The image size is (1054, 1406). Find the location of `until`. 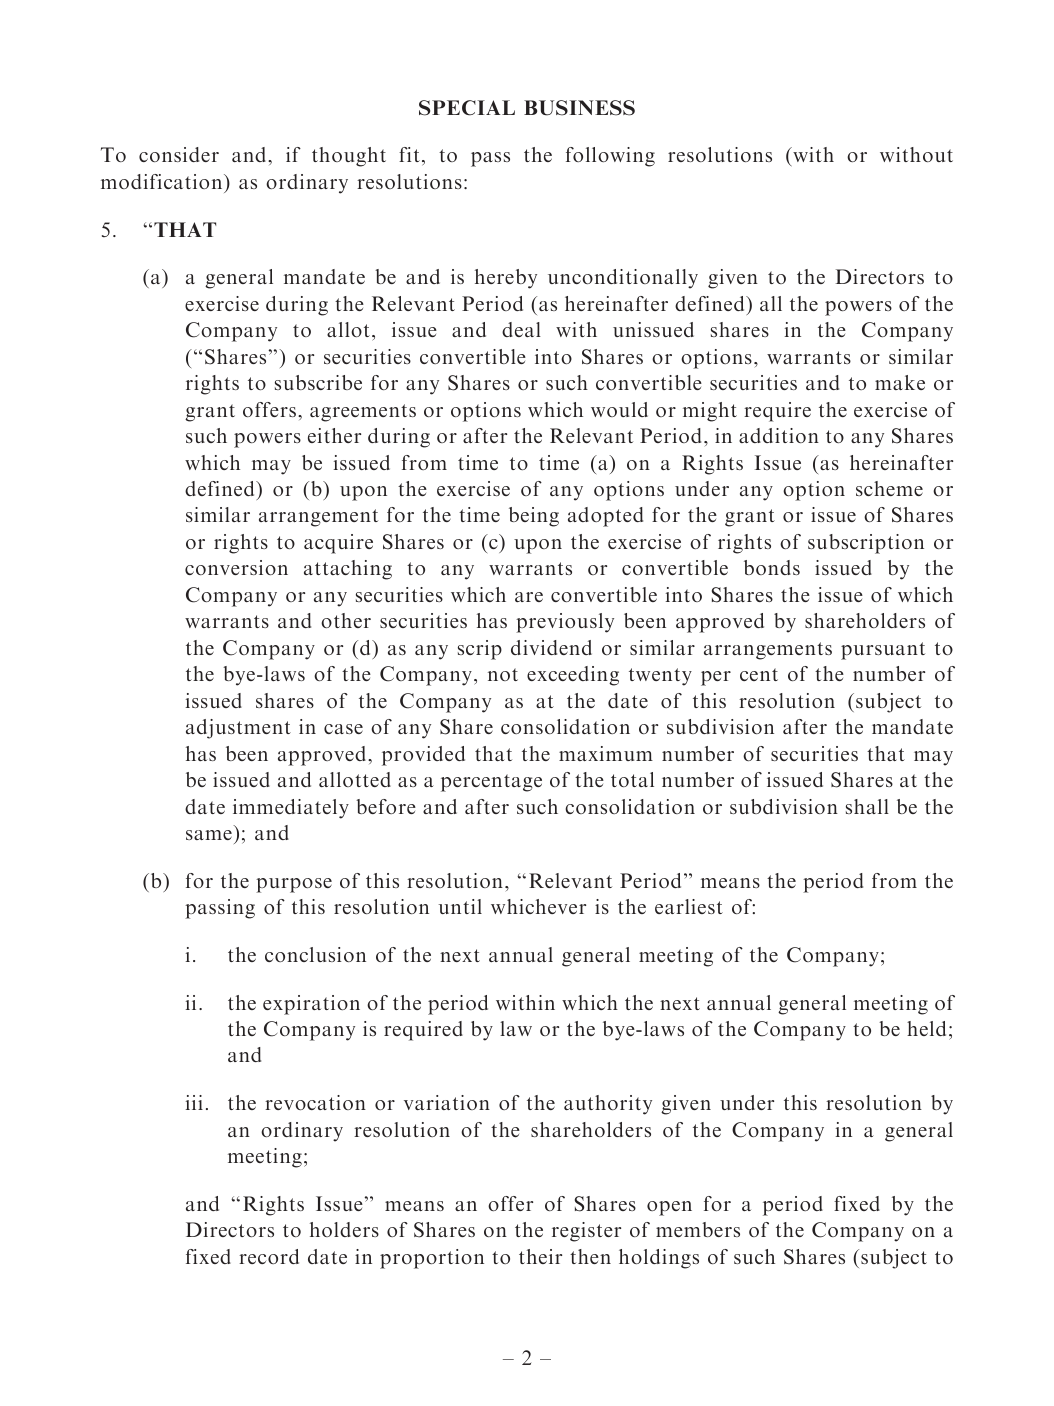

until is located at coordinates (460, 906).
